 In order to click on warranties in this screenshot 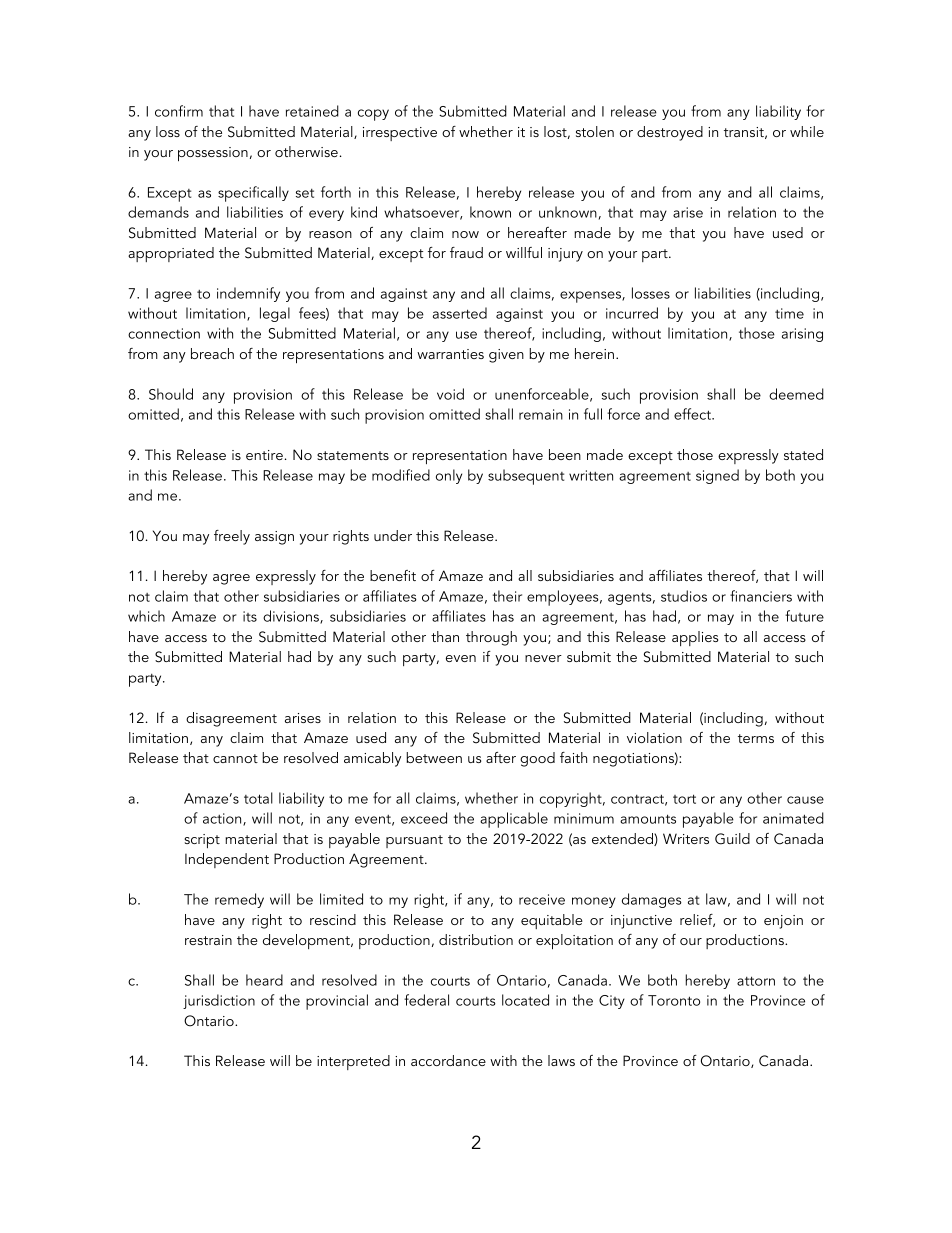, I will do `click(450, 354)`.
